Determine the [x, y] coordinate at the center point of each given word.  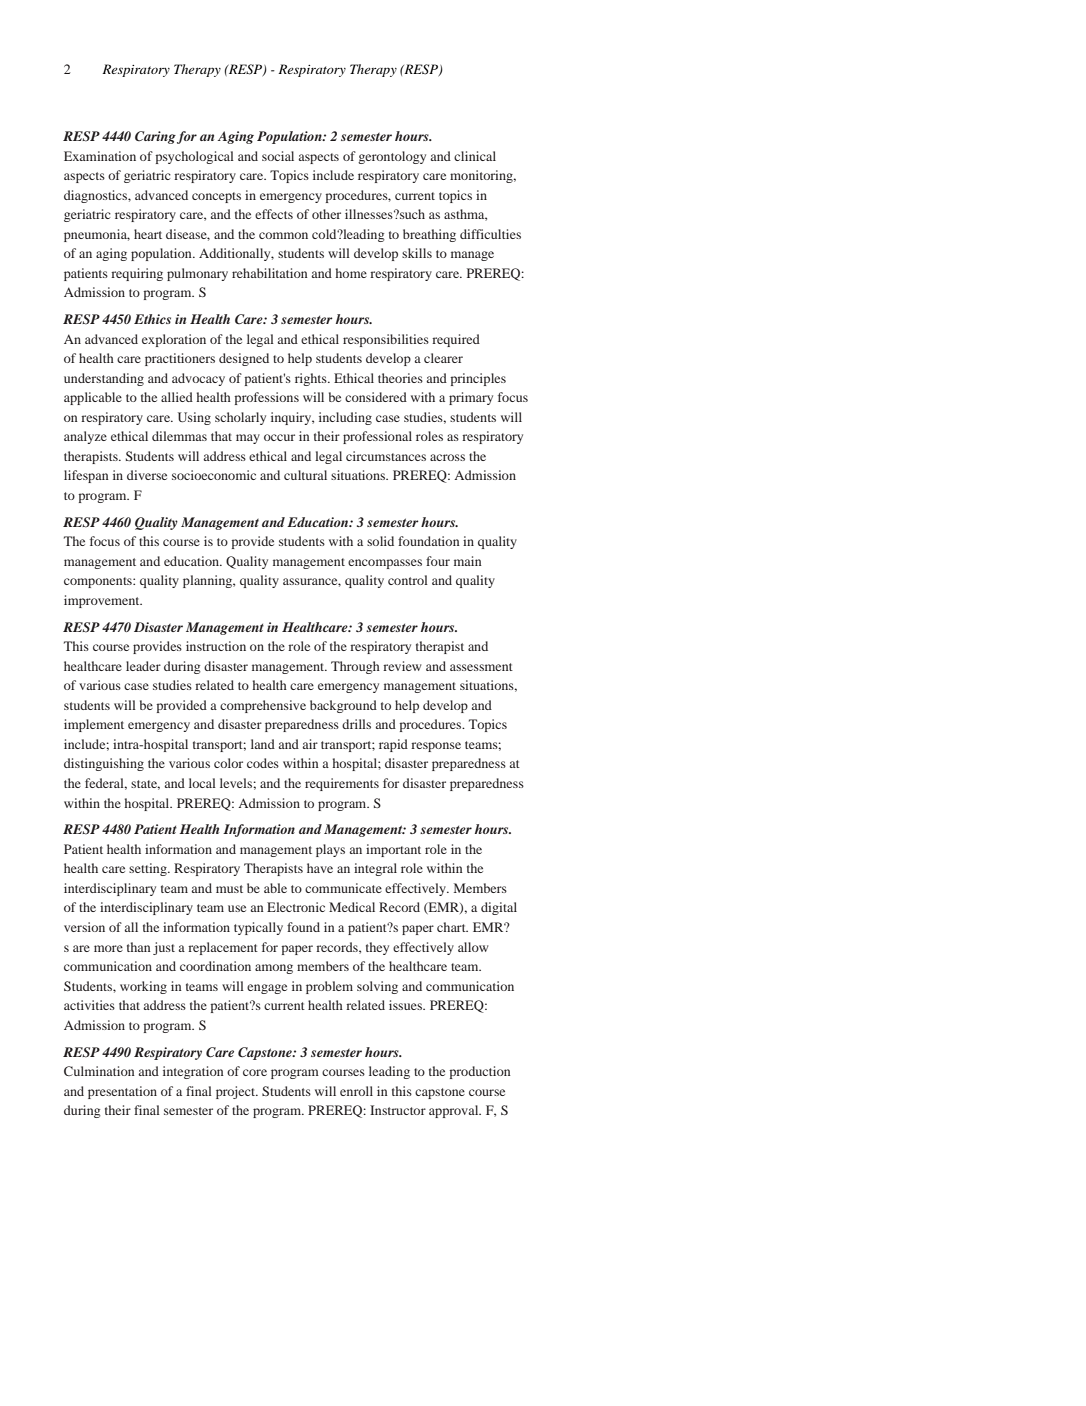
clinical [475, 156]
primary [471, 398]
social [278, 156]
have [320, 868]
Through [355, 667]
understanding [104, 379]
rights [312, 379]
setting [149, 869]
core [255, 1072]
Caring [155, 137]
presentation [122, 1092]
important [393, 850]
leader [143, 666]
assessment [481, 667]
